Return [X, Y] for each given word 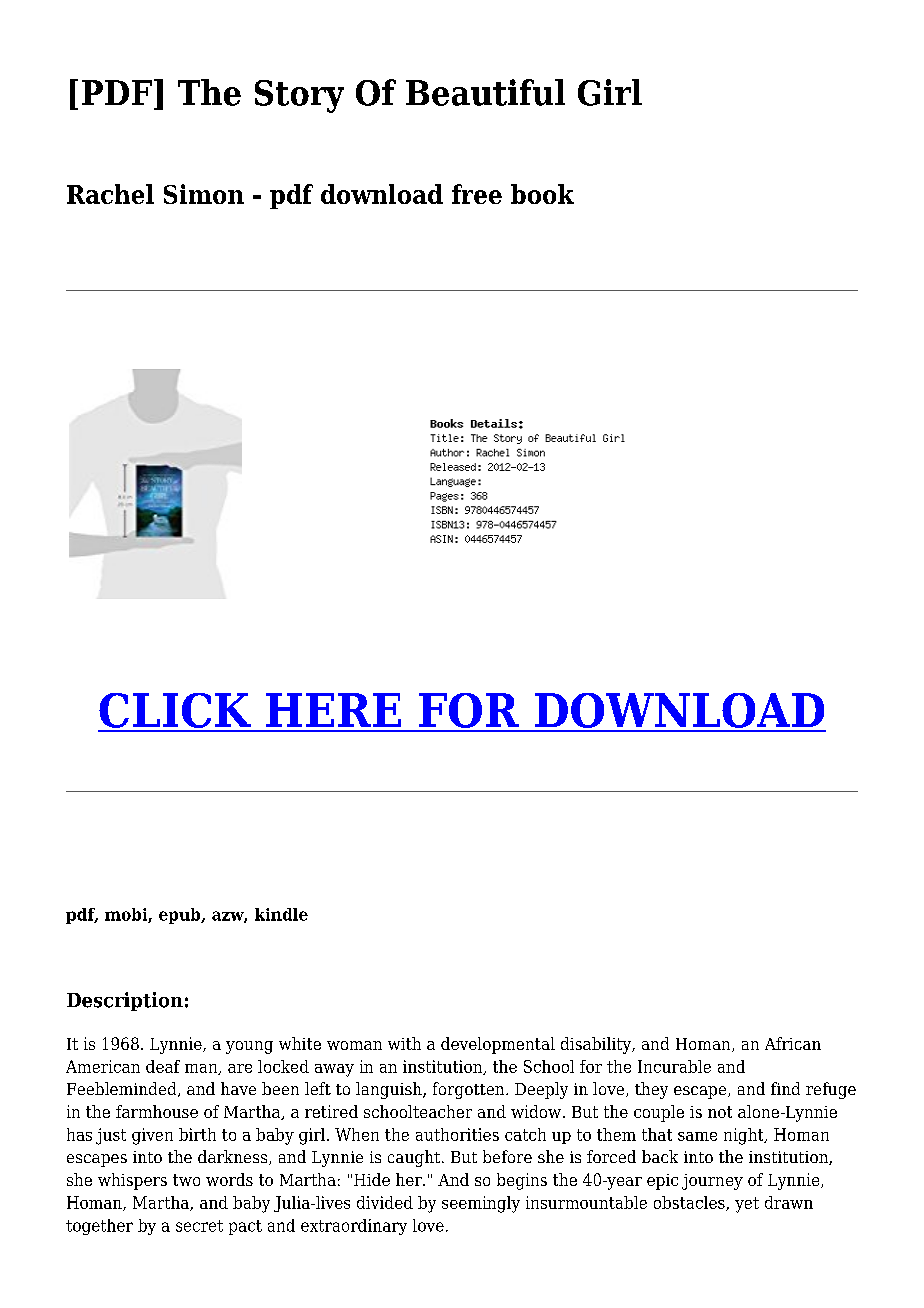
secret [199, 1226]
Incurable [674, 1066]
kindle [281, 914]
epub [181, 916]
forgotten [470, 1090]
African [793, 1043]
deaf [163, 1066]
